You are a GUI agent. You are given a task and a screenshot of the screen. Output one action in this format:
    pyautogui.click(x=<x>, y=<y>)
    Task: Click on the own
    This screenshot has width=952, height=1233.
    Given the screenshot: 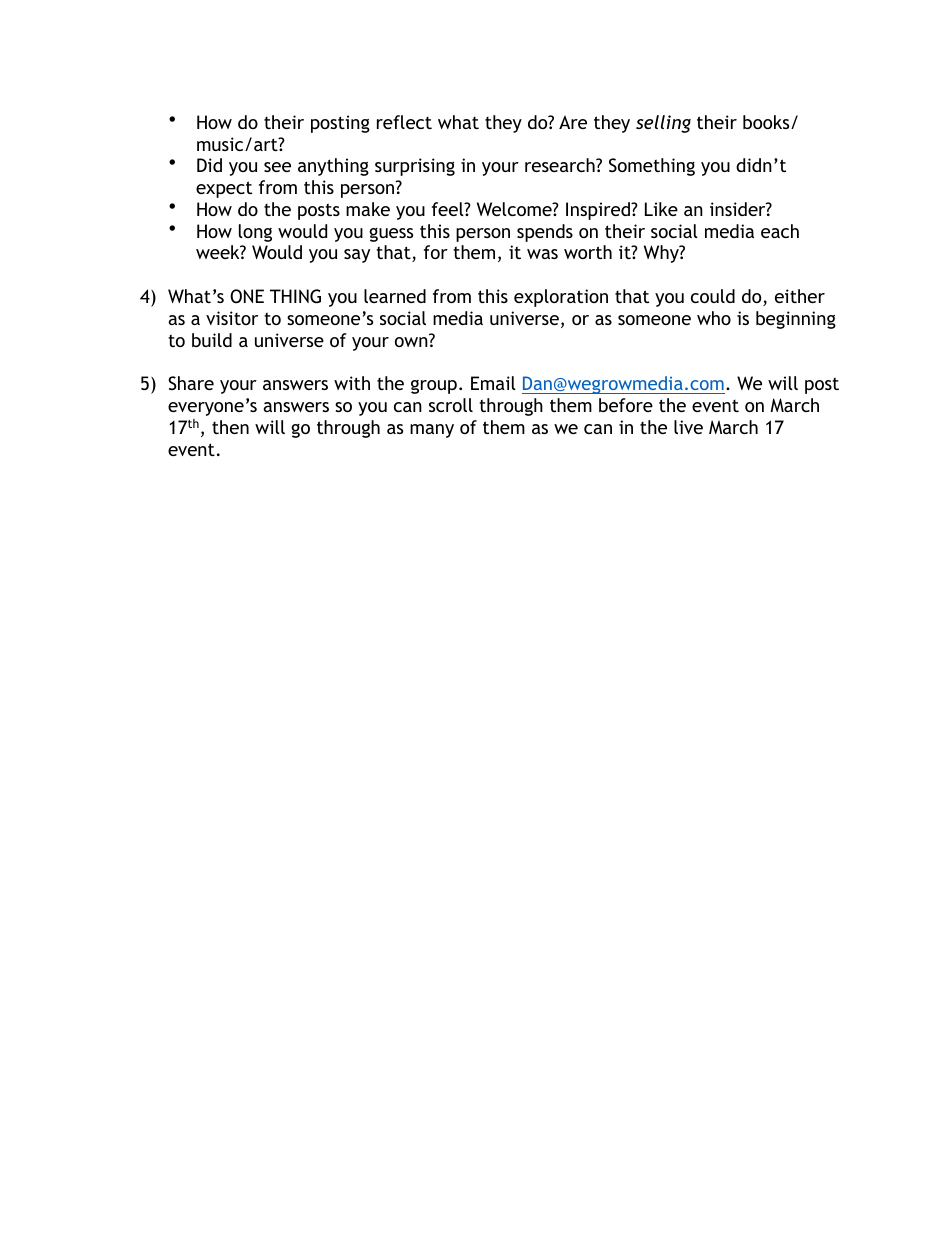 What is the action you would take?
    pyautogui.click(x=412, y=341)
